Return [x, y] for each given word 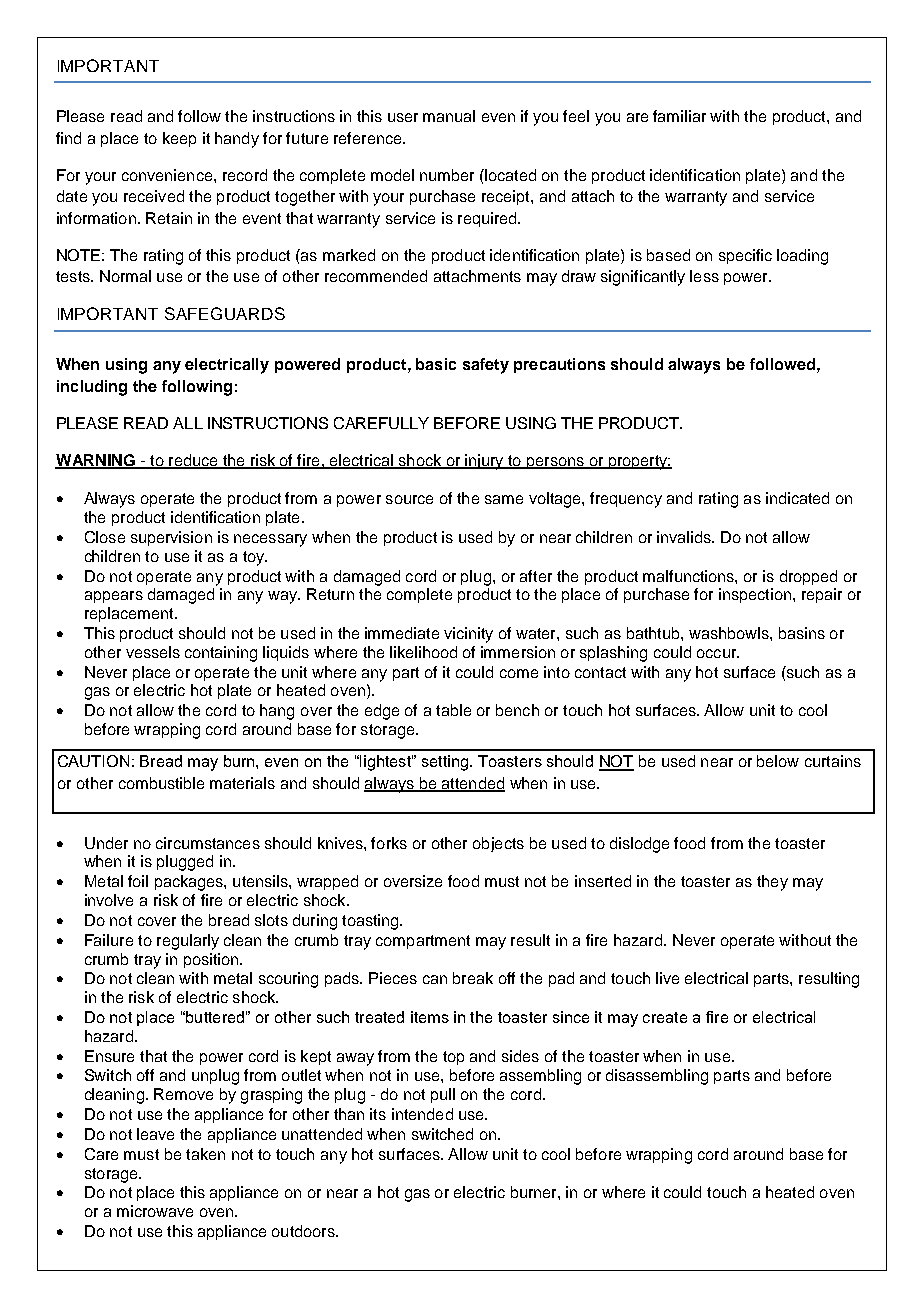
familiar [679, 116]
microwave [155, 1211]
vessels [153, 652]
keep [179, 139]
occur [718, 653]
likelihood [423, 652]
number [447, 175]
